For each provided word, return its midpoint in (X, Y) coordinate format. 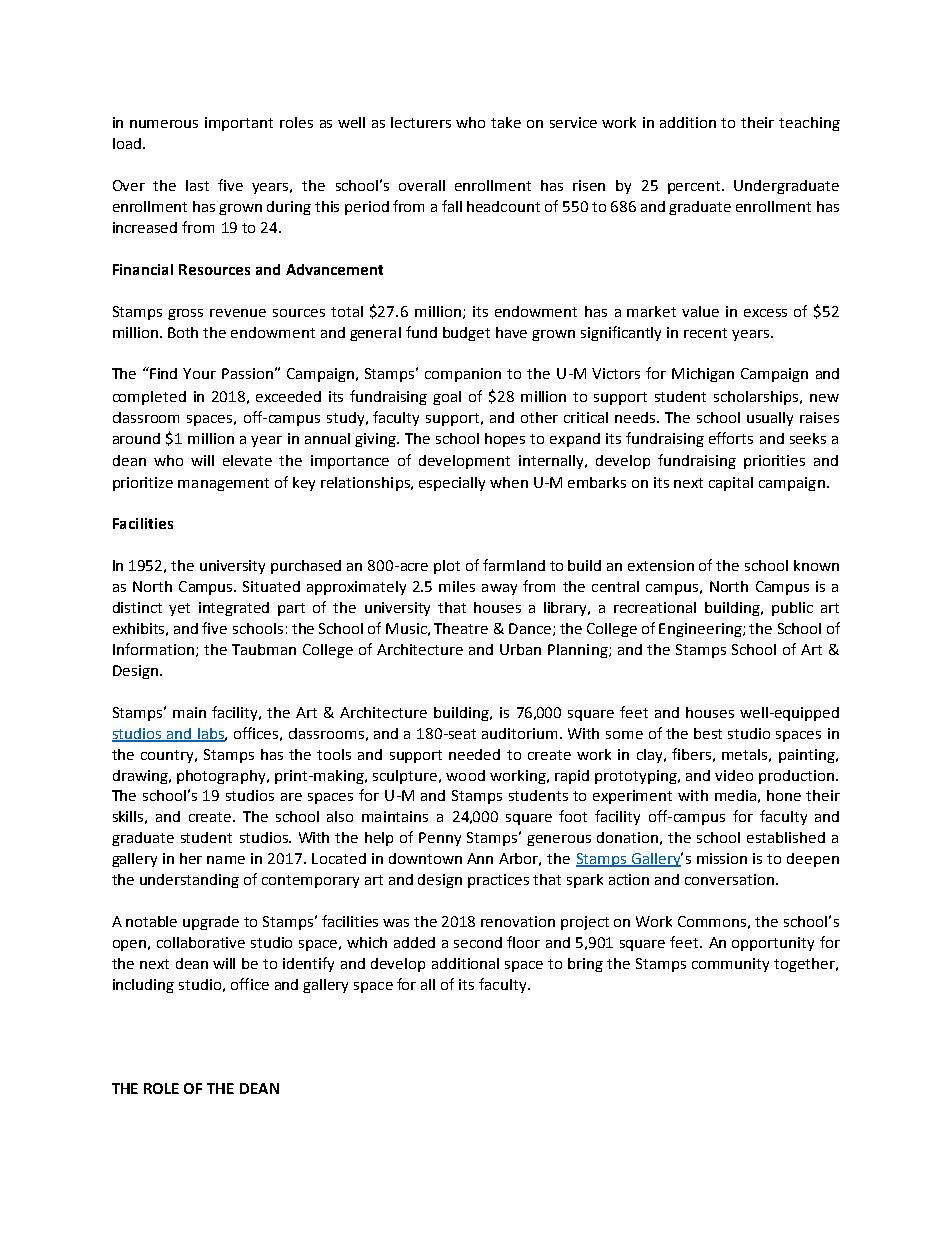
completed (149, 398)
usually (770, 419)
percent (695, 187)
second (478, 942)
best (708, 733)
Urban (520, 649)
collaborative (201, 942)
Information (153, 649)
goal (447, 398)
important (239, 124)
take (506, 122)
